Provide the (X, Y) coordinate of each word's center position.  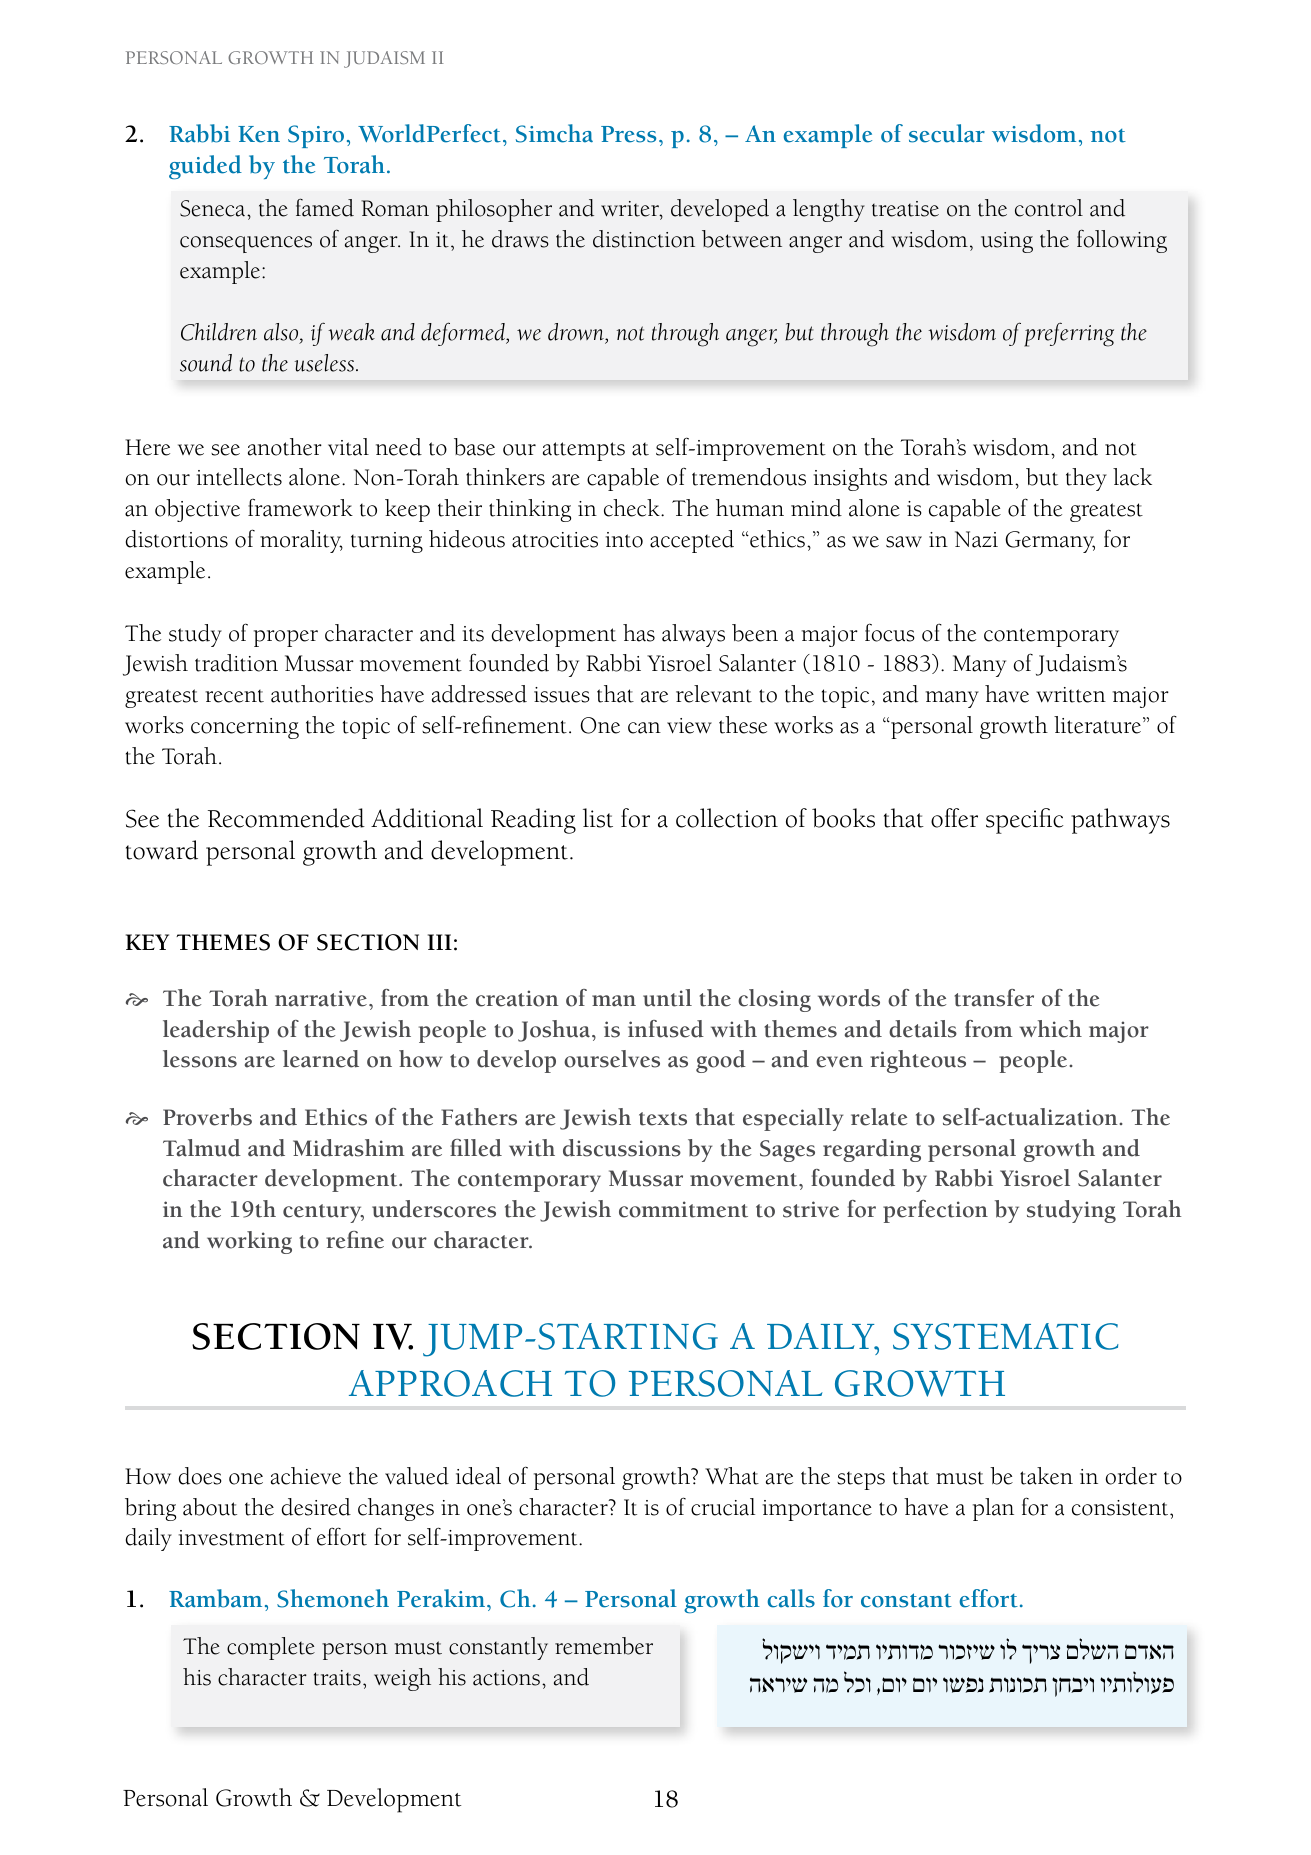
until (667, 998)
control (1049, 208)
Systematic (1005, 1336)
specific (1024, 821)
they (1086, 479)
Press (628, 134)
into (624, 540)
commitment (683, 1209)
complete (271, 1648)
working (249, 1242)
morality (301, 541)
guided (205, 167)
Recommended (286, 818)
